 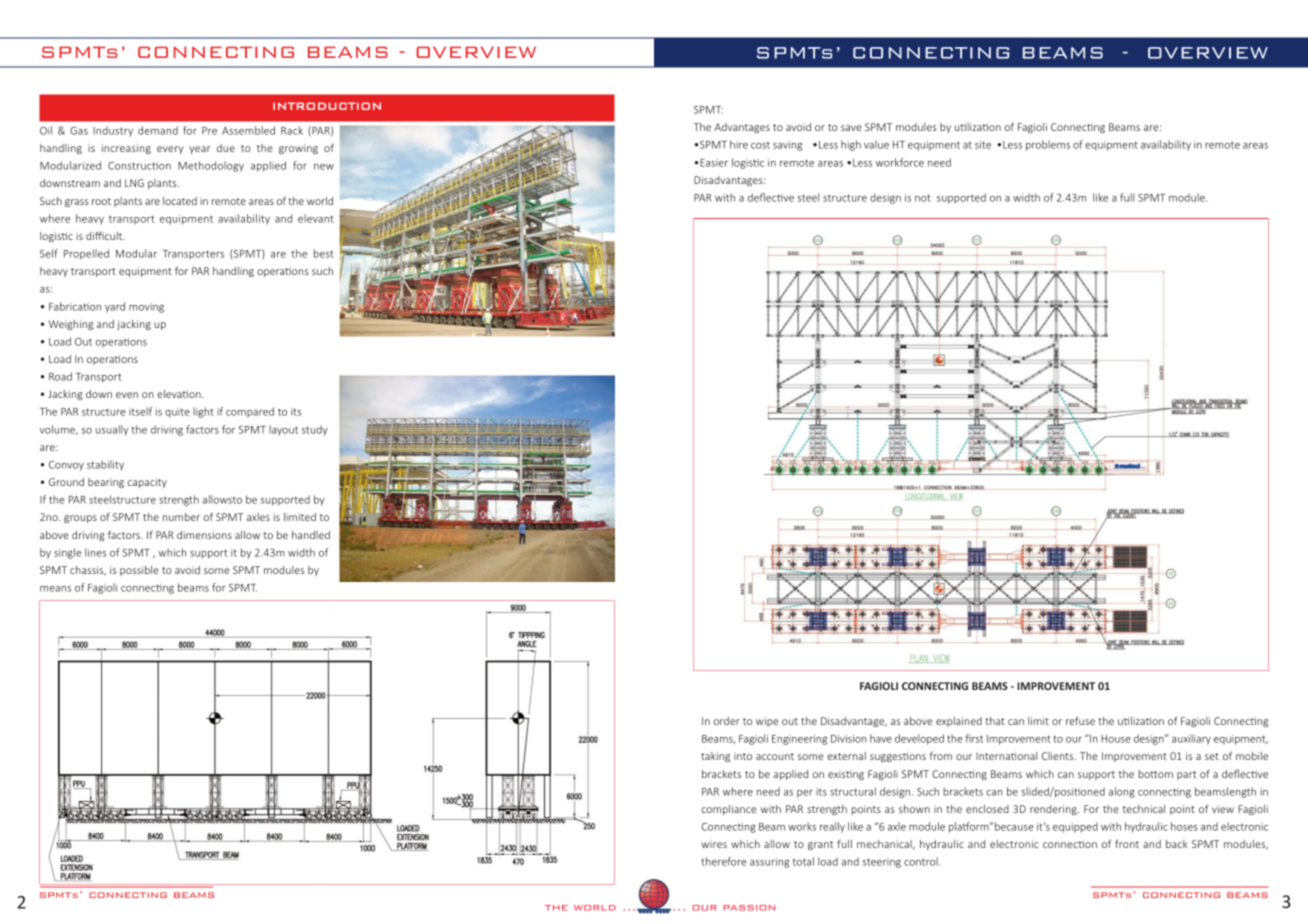 I want to click on House, so click(x=1116, y=739).
